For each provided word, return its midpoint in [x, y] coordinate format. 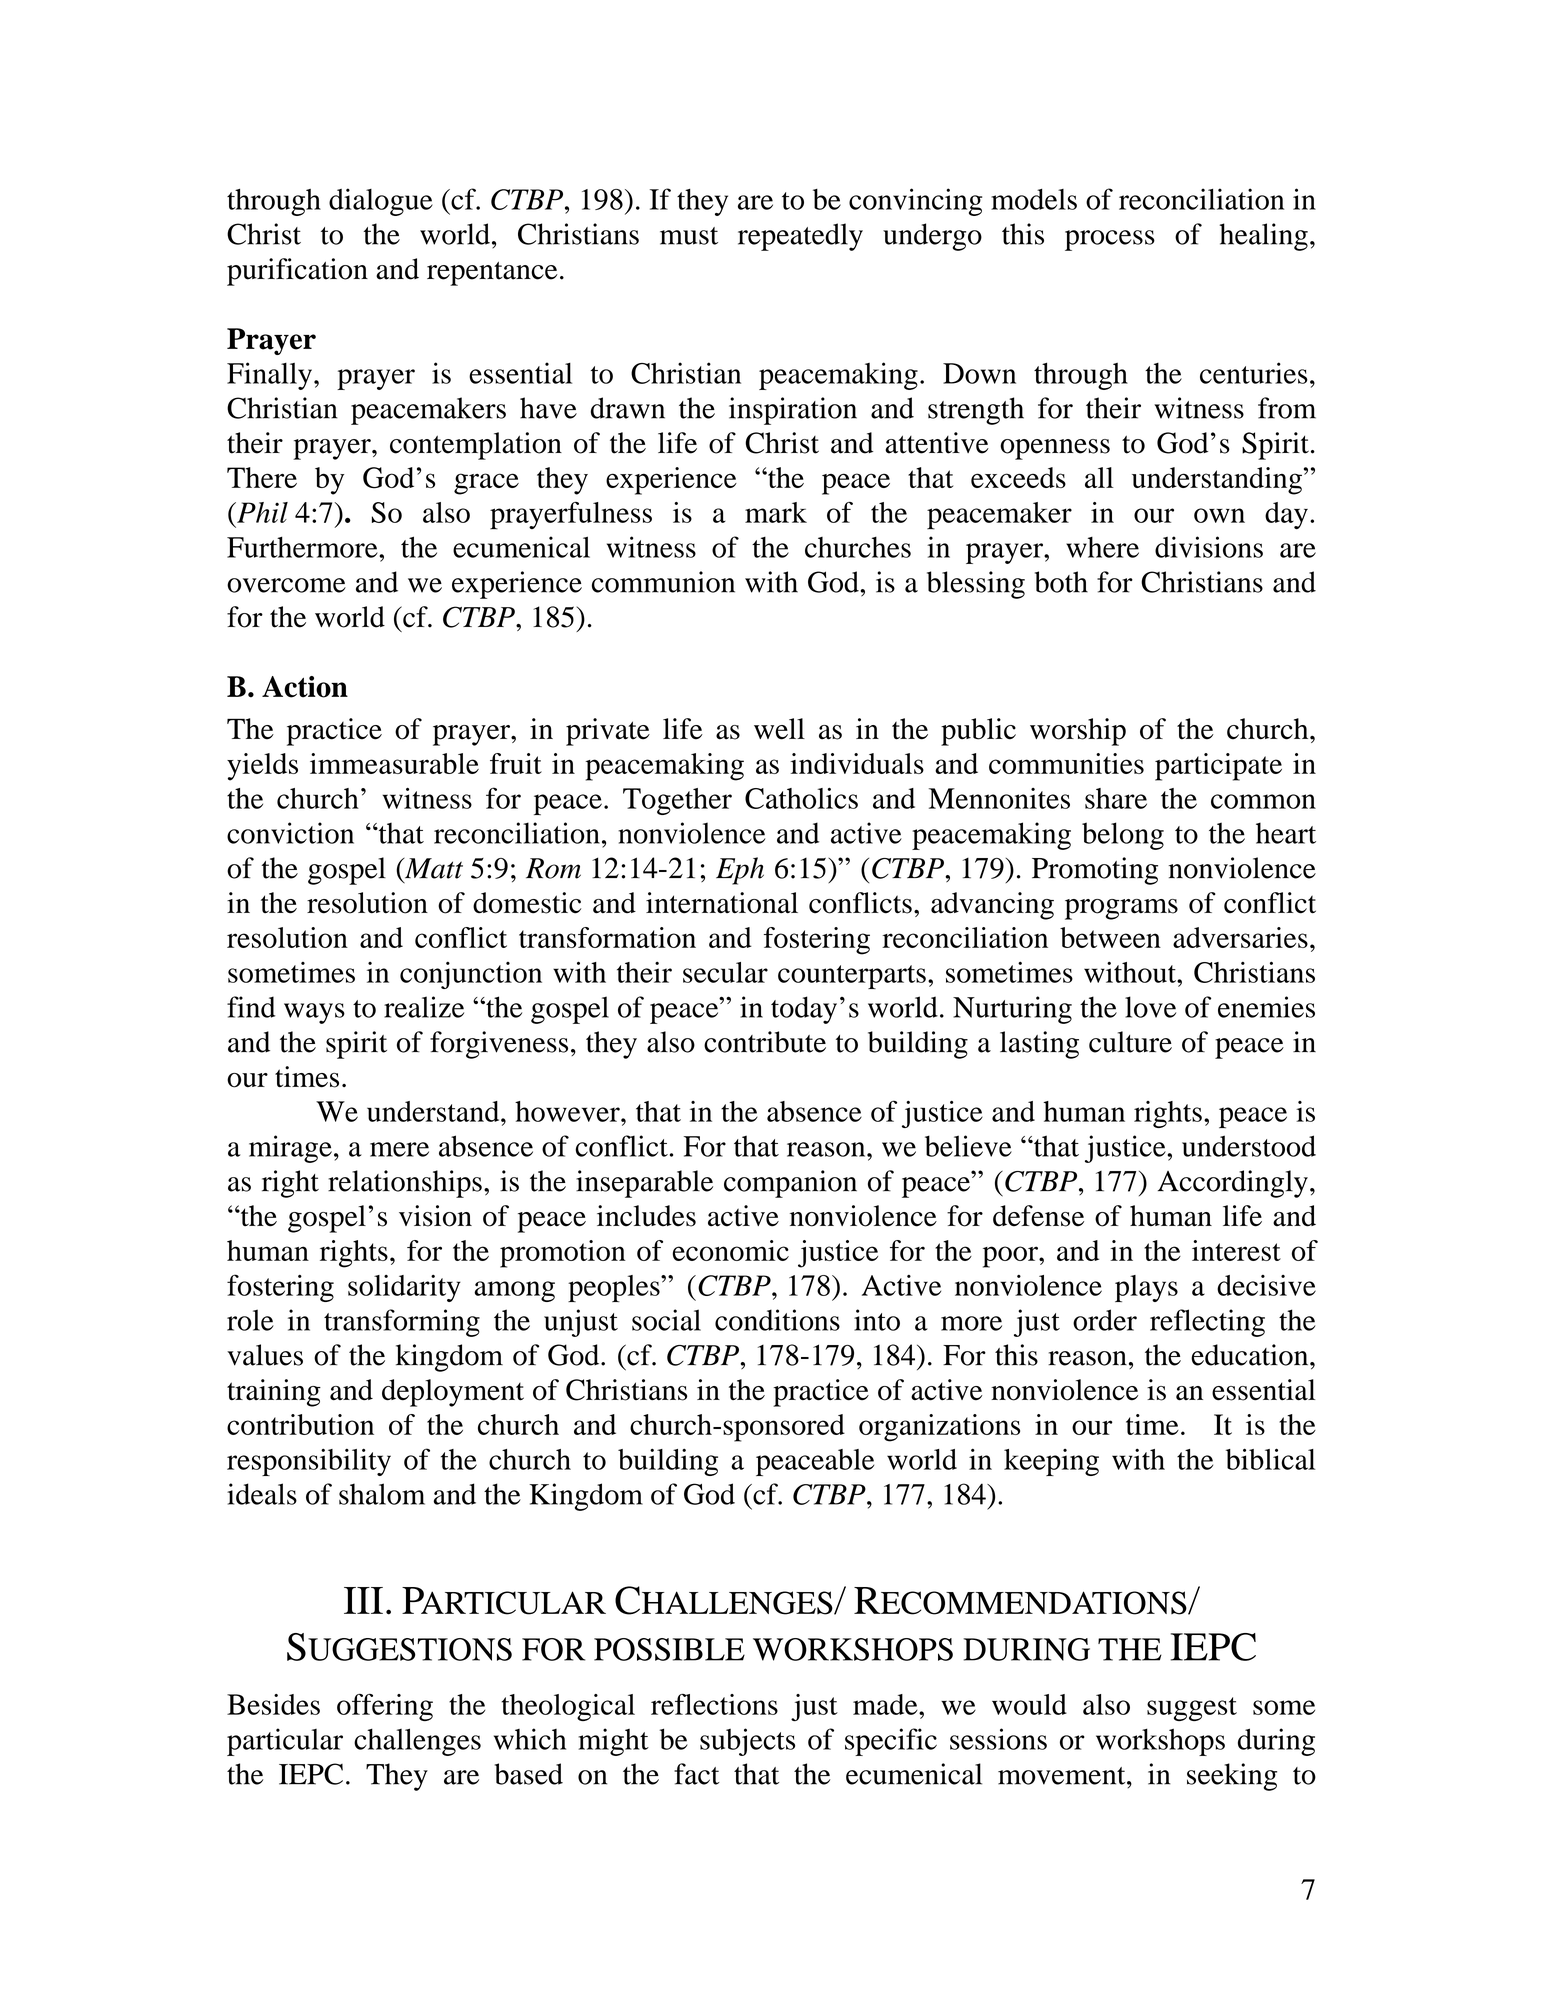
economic [731, 1250]
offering [385, 1707]
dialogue [381, 202]
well [779, 729]
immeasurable [394, 763]
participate [1218, 767]
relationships [405, 1184]
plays [1146, 1288]
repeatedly [800, 237]
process [1110, 240]
